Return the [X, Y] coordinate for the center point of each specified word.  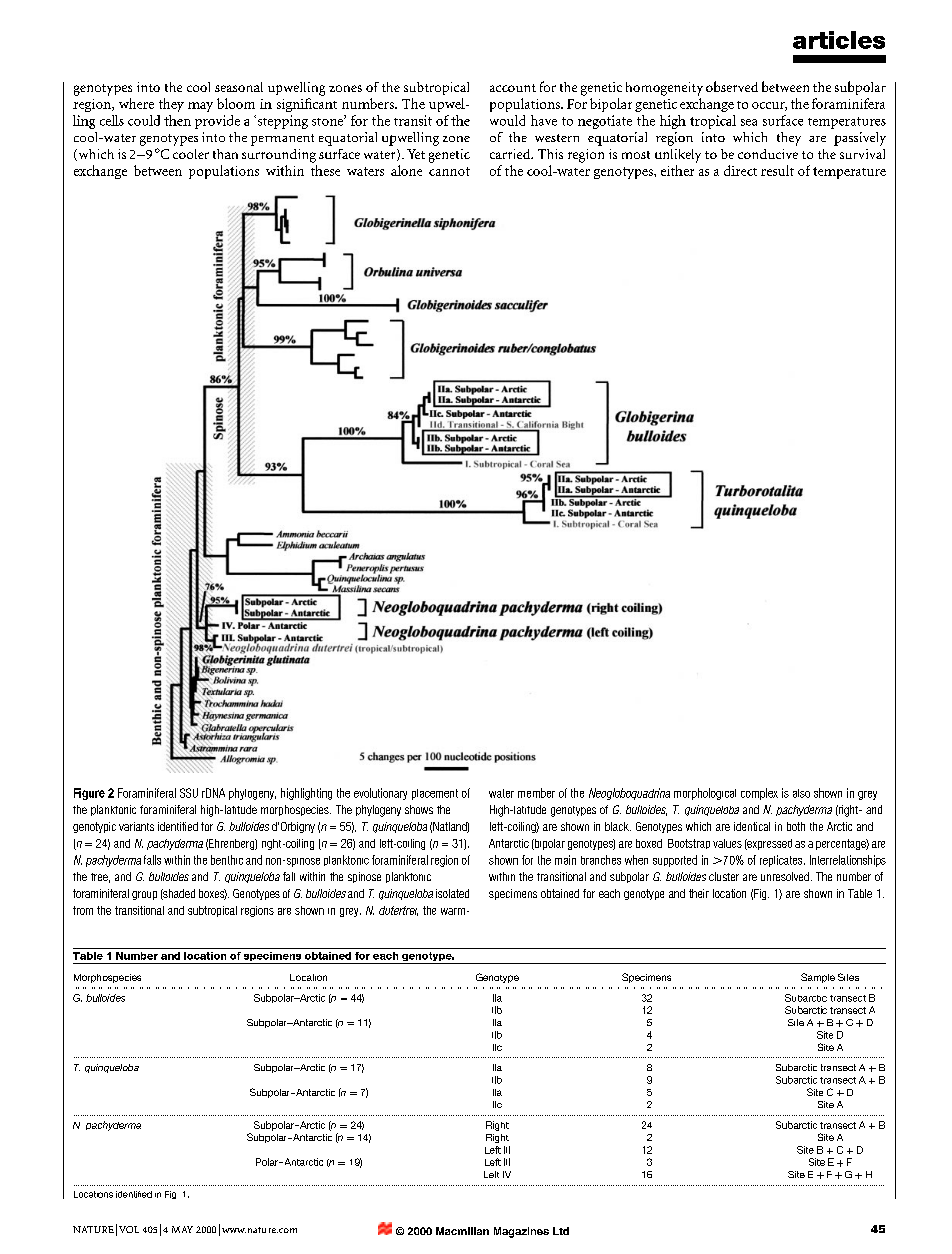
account [513, 88]
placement [435, 794]
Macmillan [462, 1231]
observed [732, 86]
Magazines [521, 1232]
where [136, 103]
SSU [189, 793]
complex [759, 794]
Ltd [561, 1231]
